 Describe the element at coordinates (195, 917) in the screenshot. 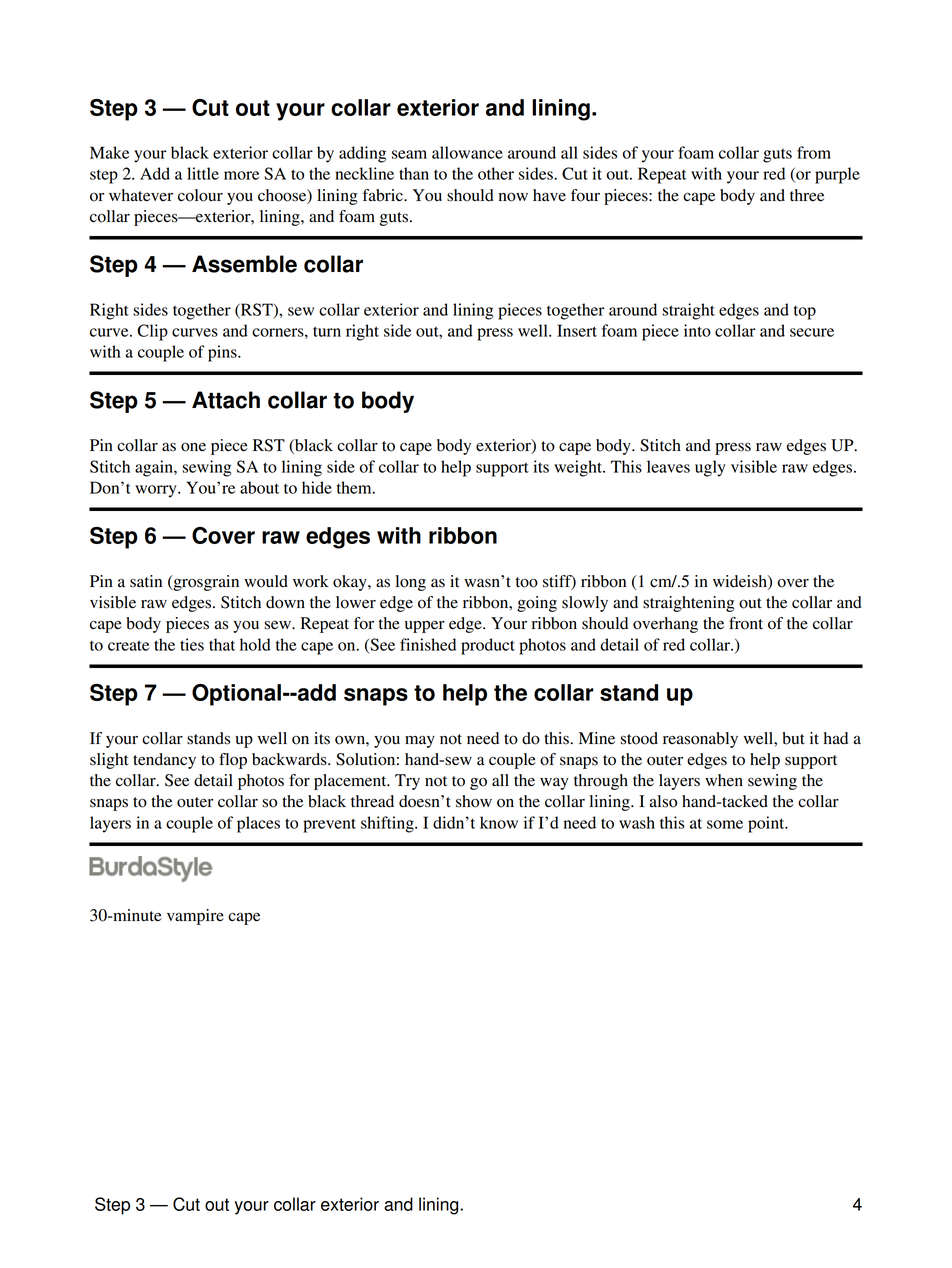

I see `vampire` at that location.
